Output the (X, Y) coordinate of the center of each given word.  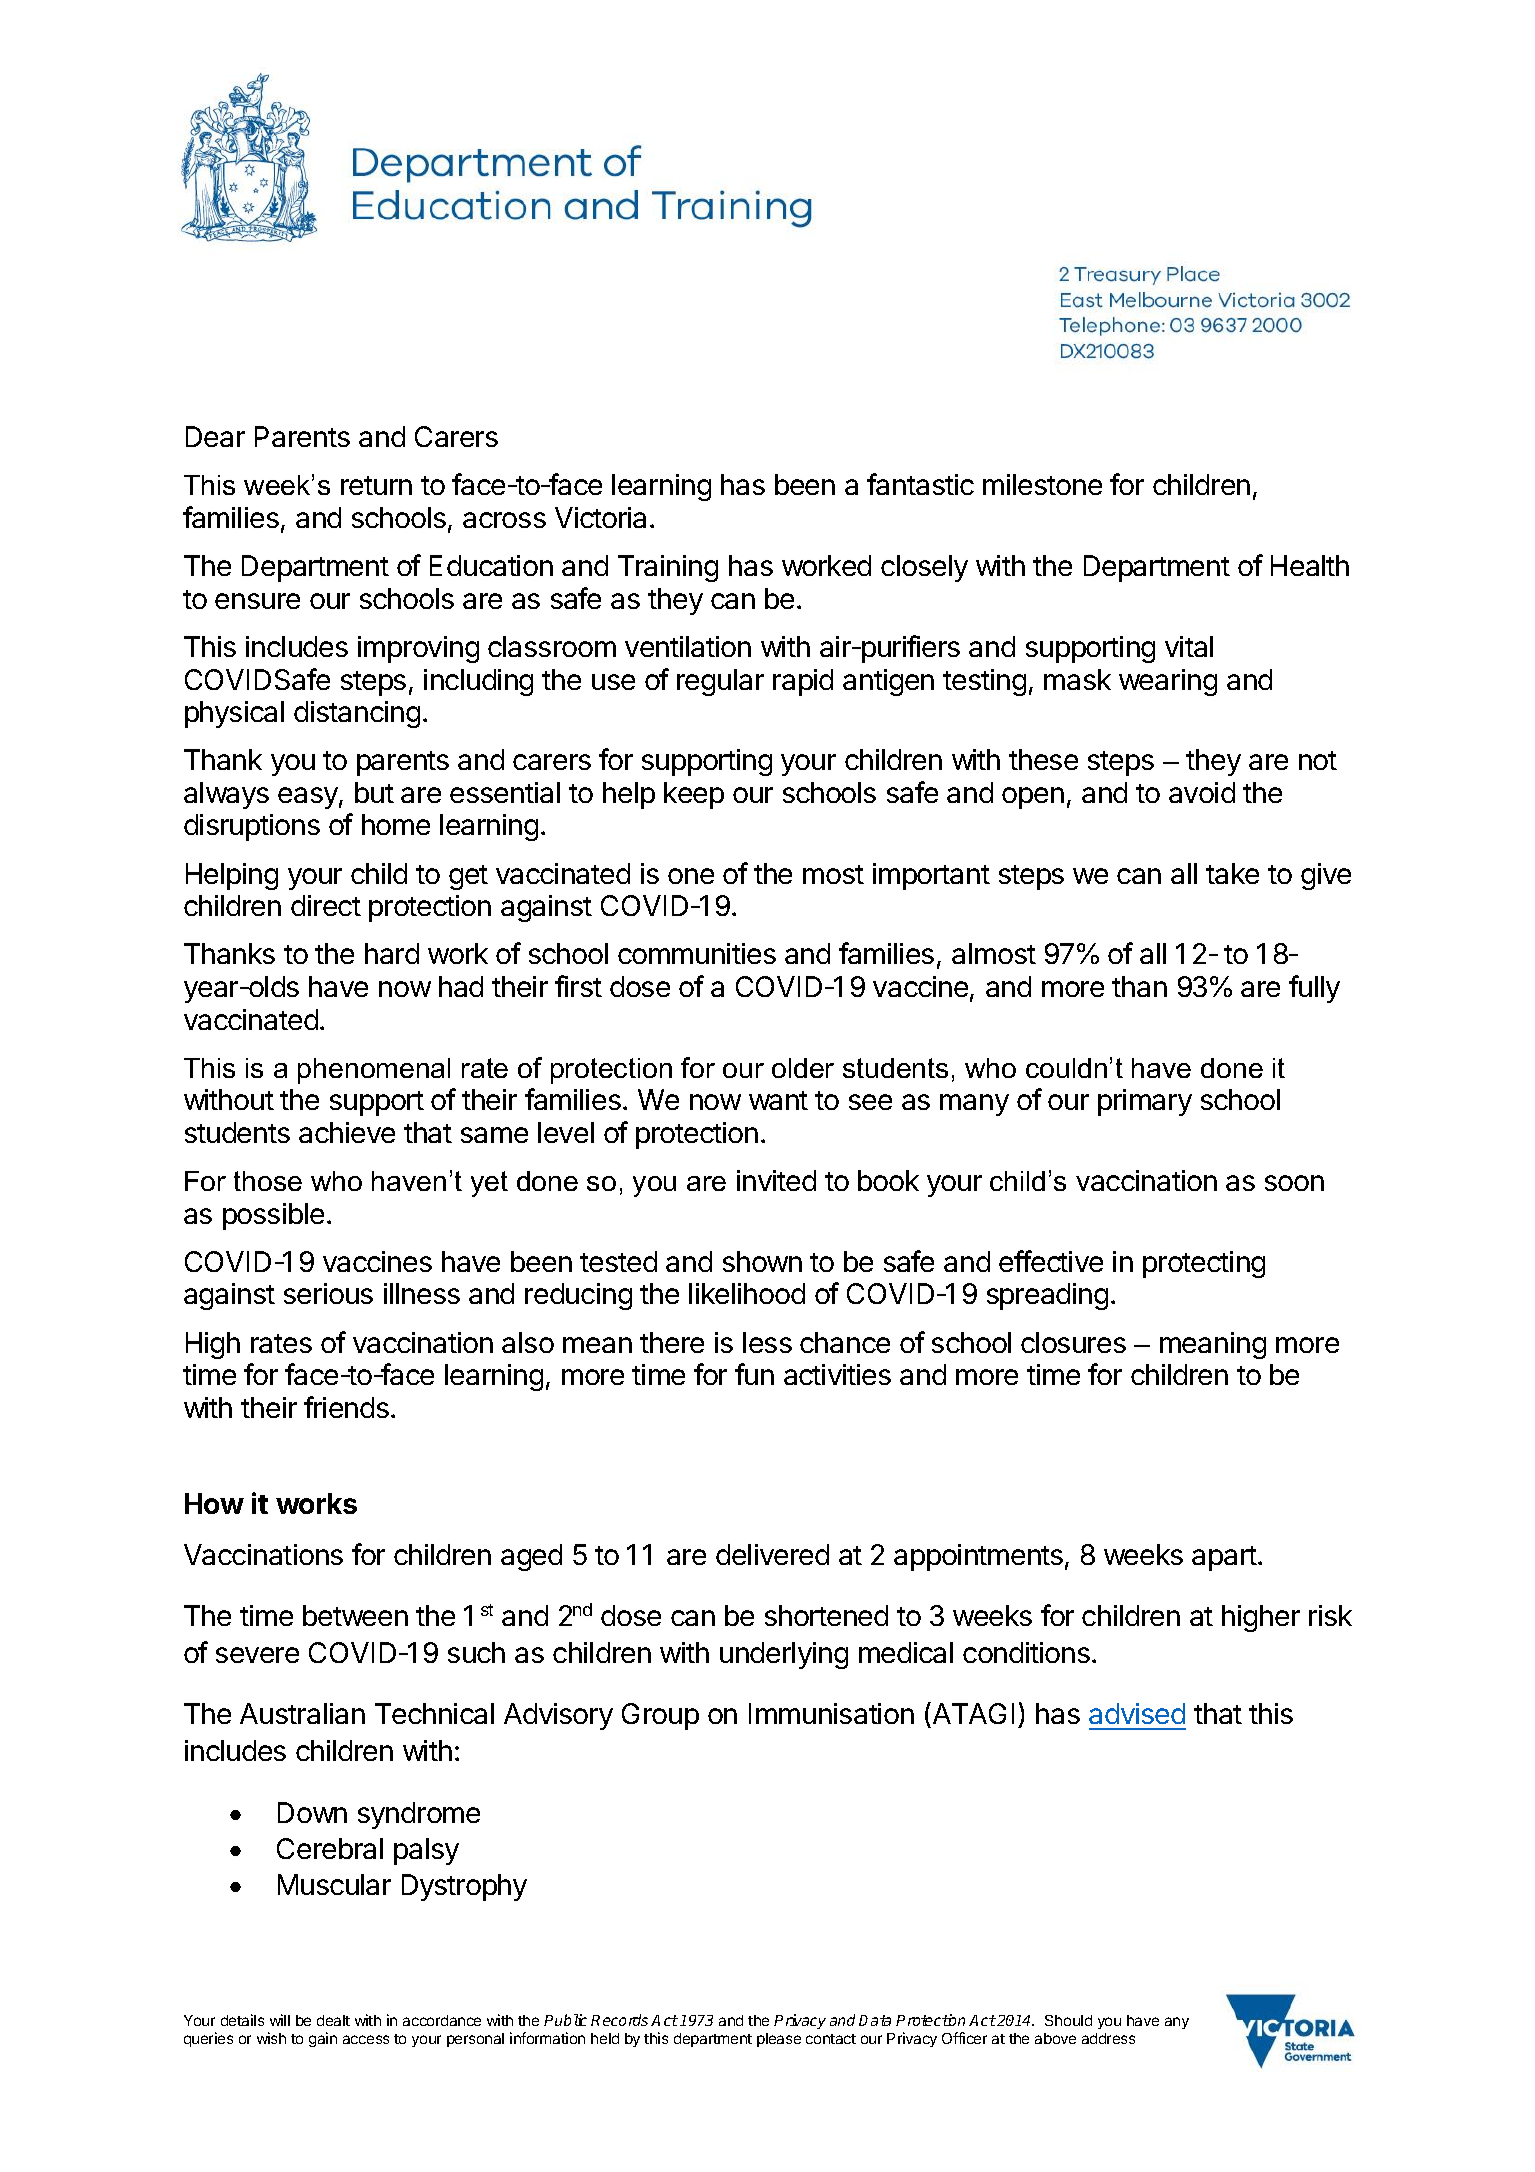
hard (392, 953)
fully (1314, 989)
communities (697, 953)
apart (1224, 1558)
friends (346, 1407)
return (376, 485)
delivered (772, 1554)
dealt (333, 2020)
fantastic (920, 484)
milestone (1042, 484)
